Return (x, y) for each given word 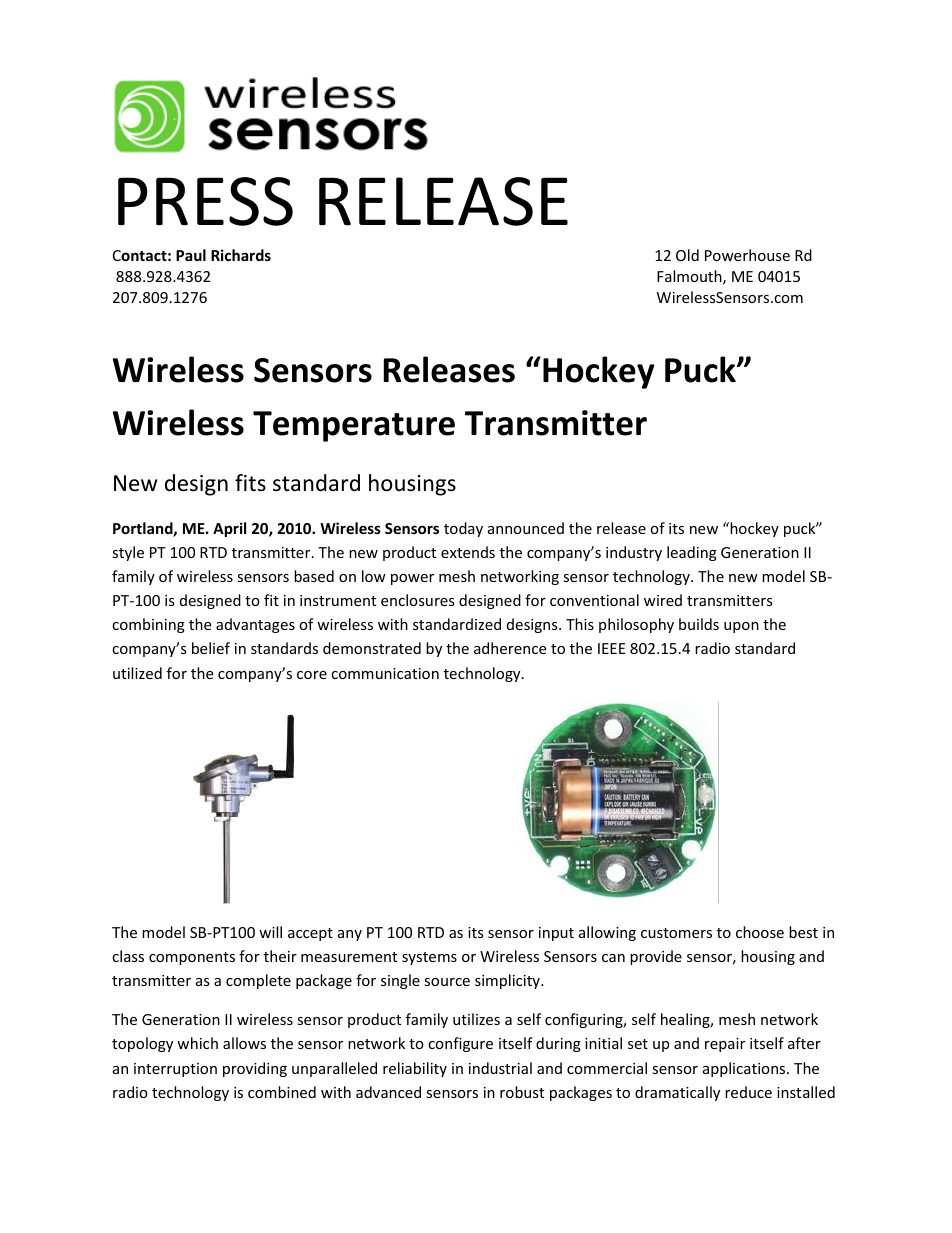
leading (692, 553)
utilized (137, 673)
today (463, 529)
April (229, 529)
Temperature (354, 426)
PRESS (205, 201)
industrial (500, 1068)
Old (687, 255)
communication (385, 673)
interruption (175, 1070)
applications (745, 1069)
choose (760, 932)
